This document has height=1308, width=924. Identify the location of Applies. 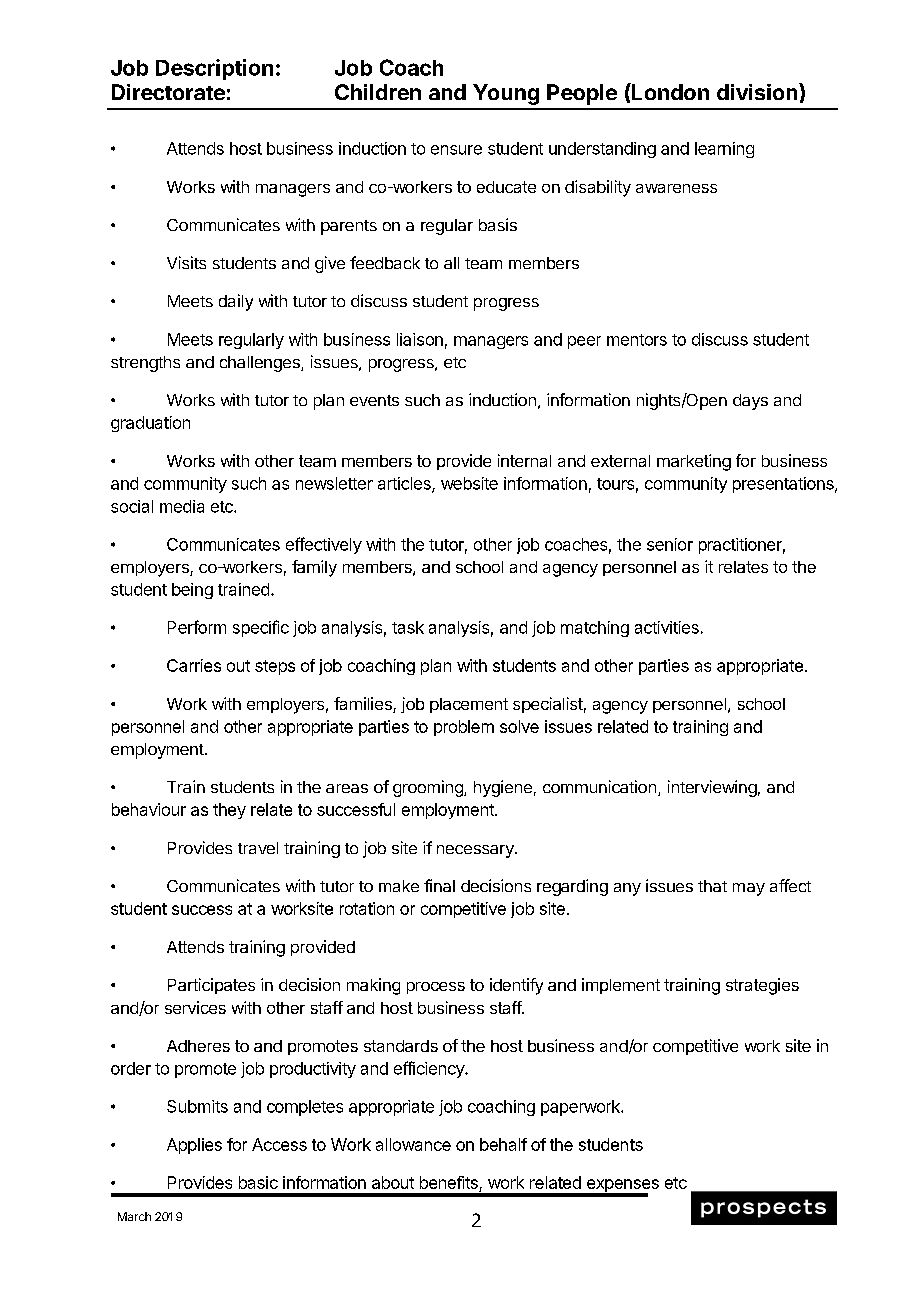
(194, 1146).
